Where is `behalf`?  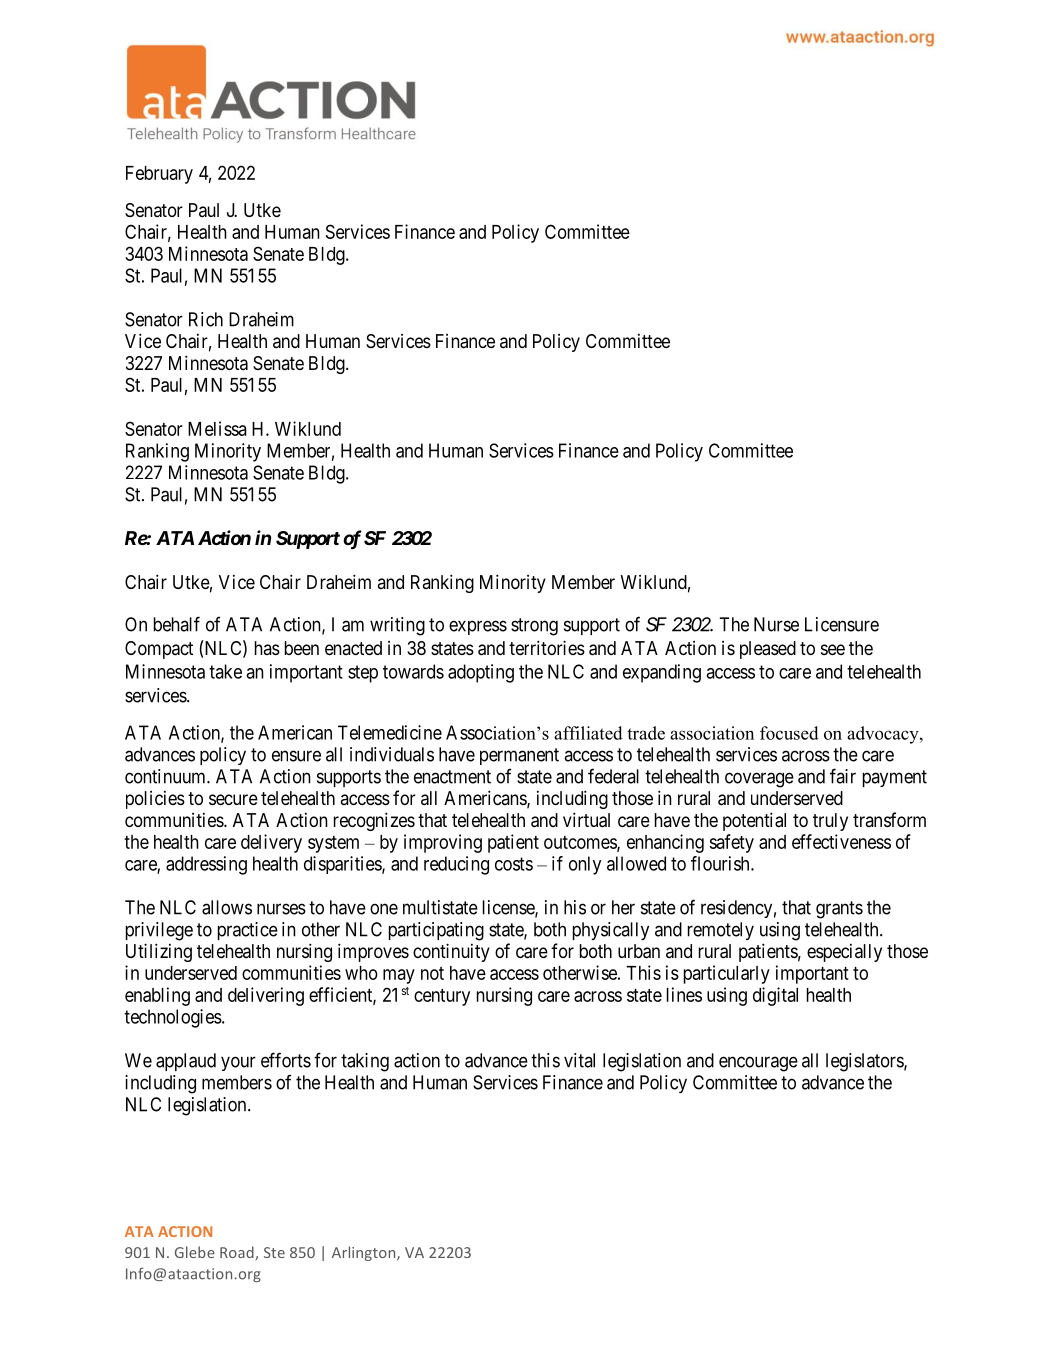 behalf is located at coordinates (177, 624).
